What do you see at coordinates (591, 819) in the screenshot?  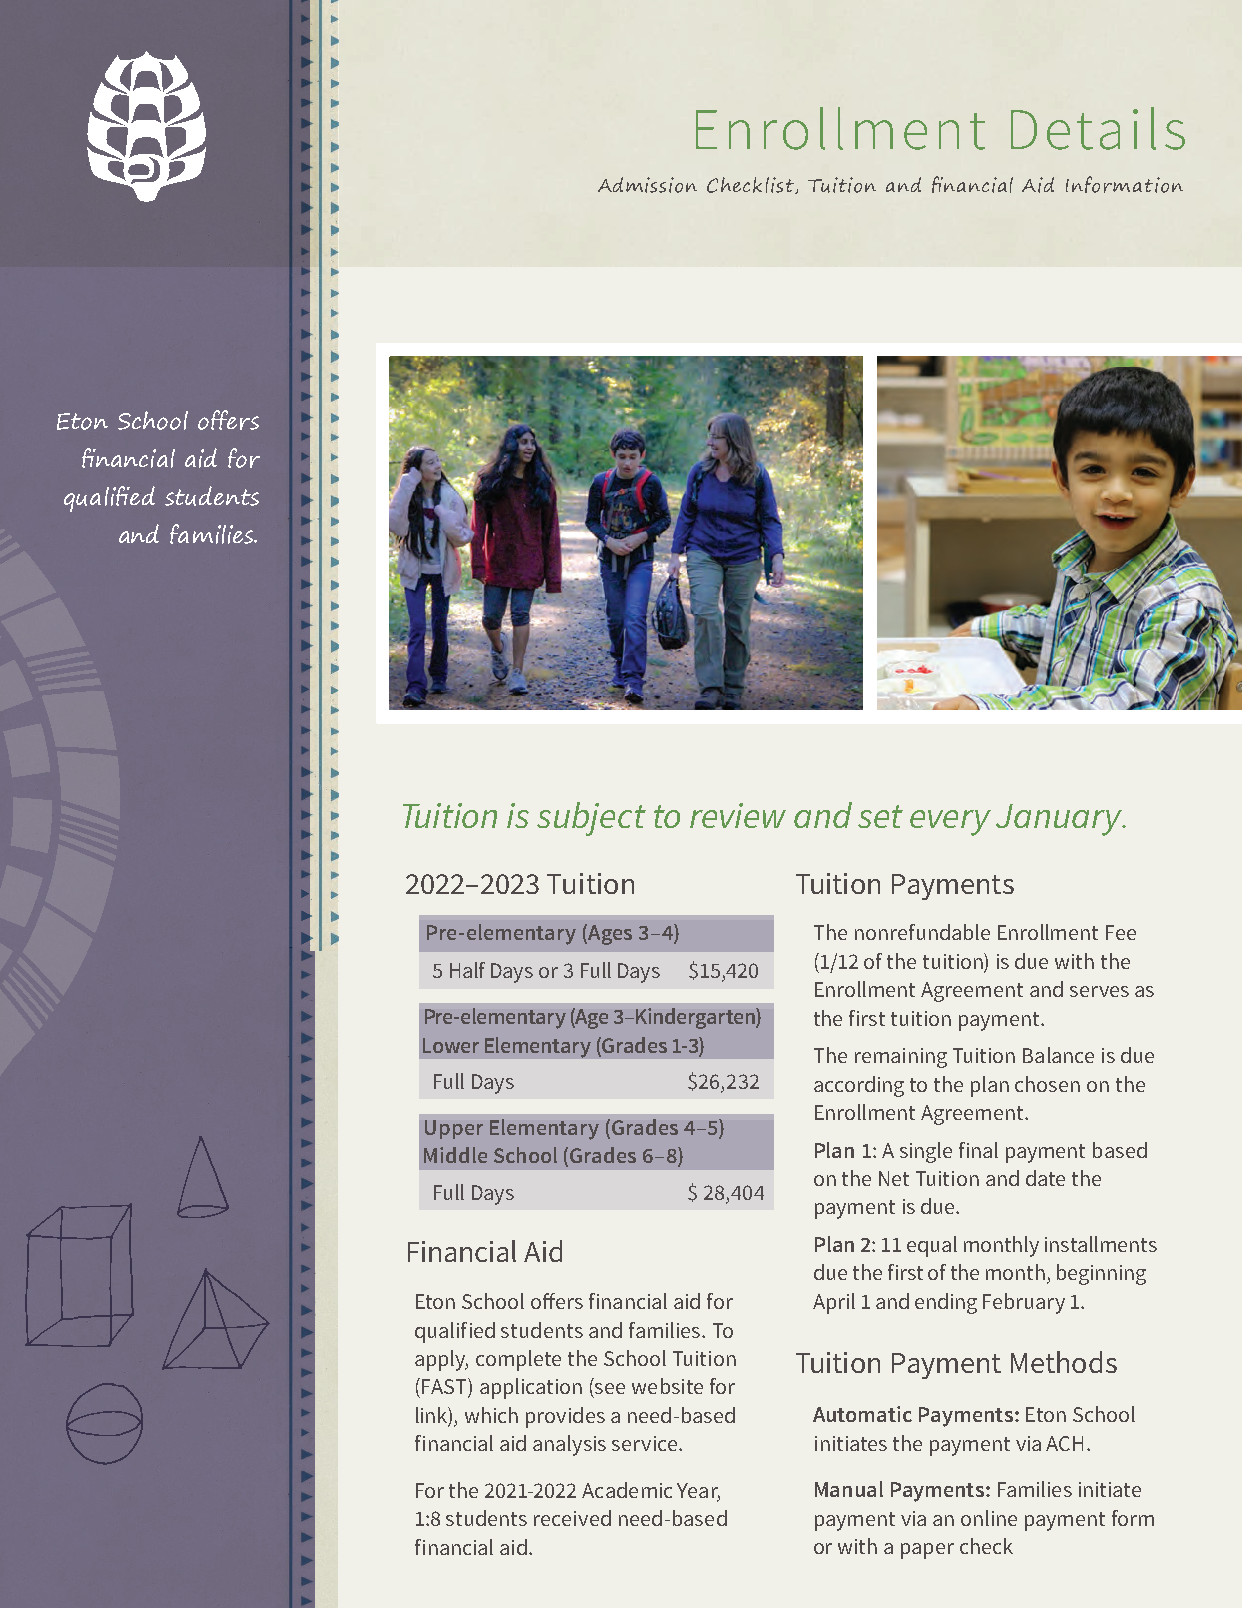 I see `subject` at bounding box center [591, 819].
